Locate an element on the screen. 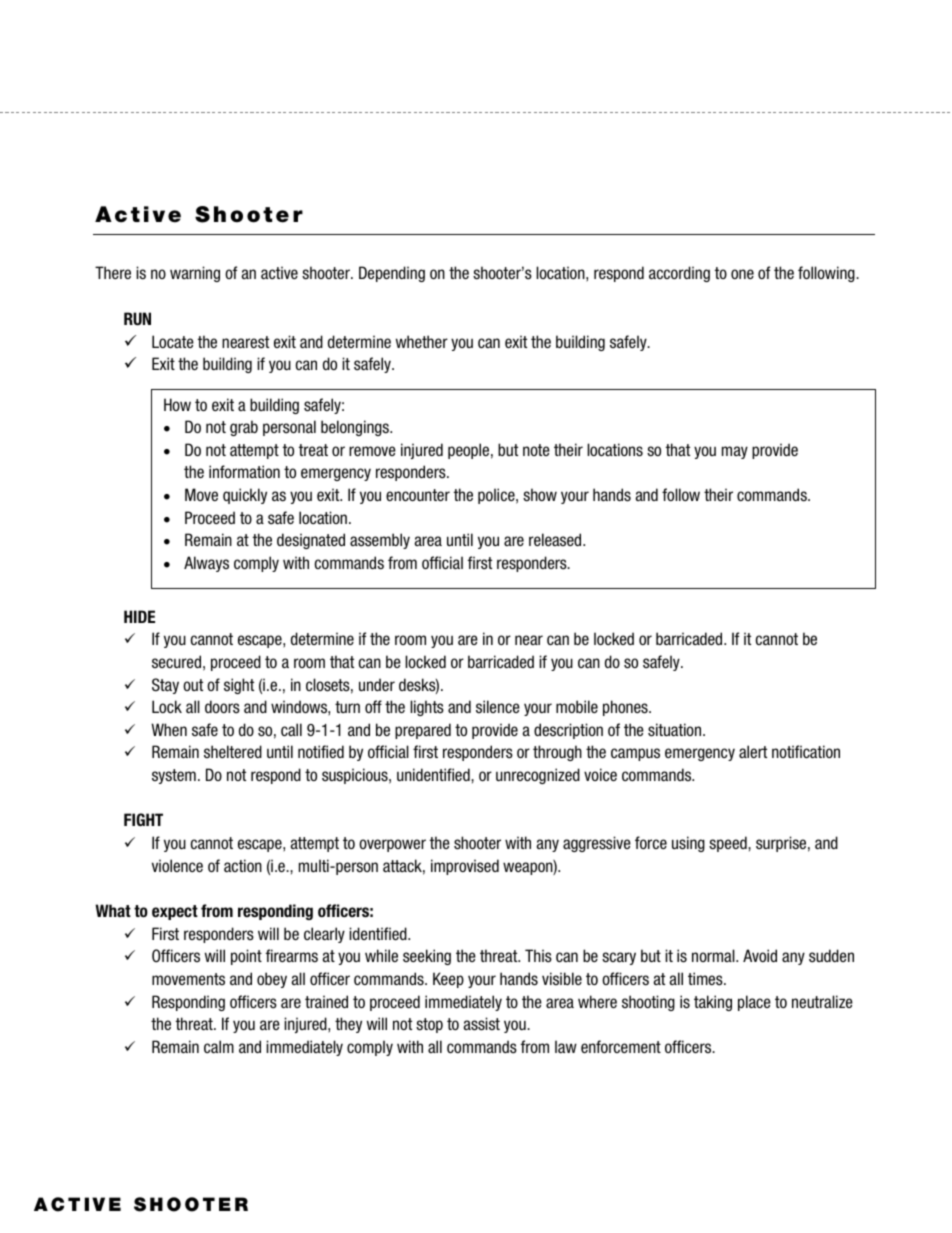 Image resolution: width=952 pixels, height=1233 pixels. phones is located at coordinates (626, 708).
